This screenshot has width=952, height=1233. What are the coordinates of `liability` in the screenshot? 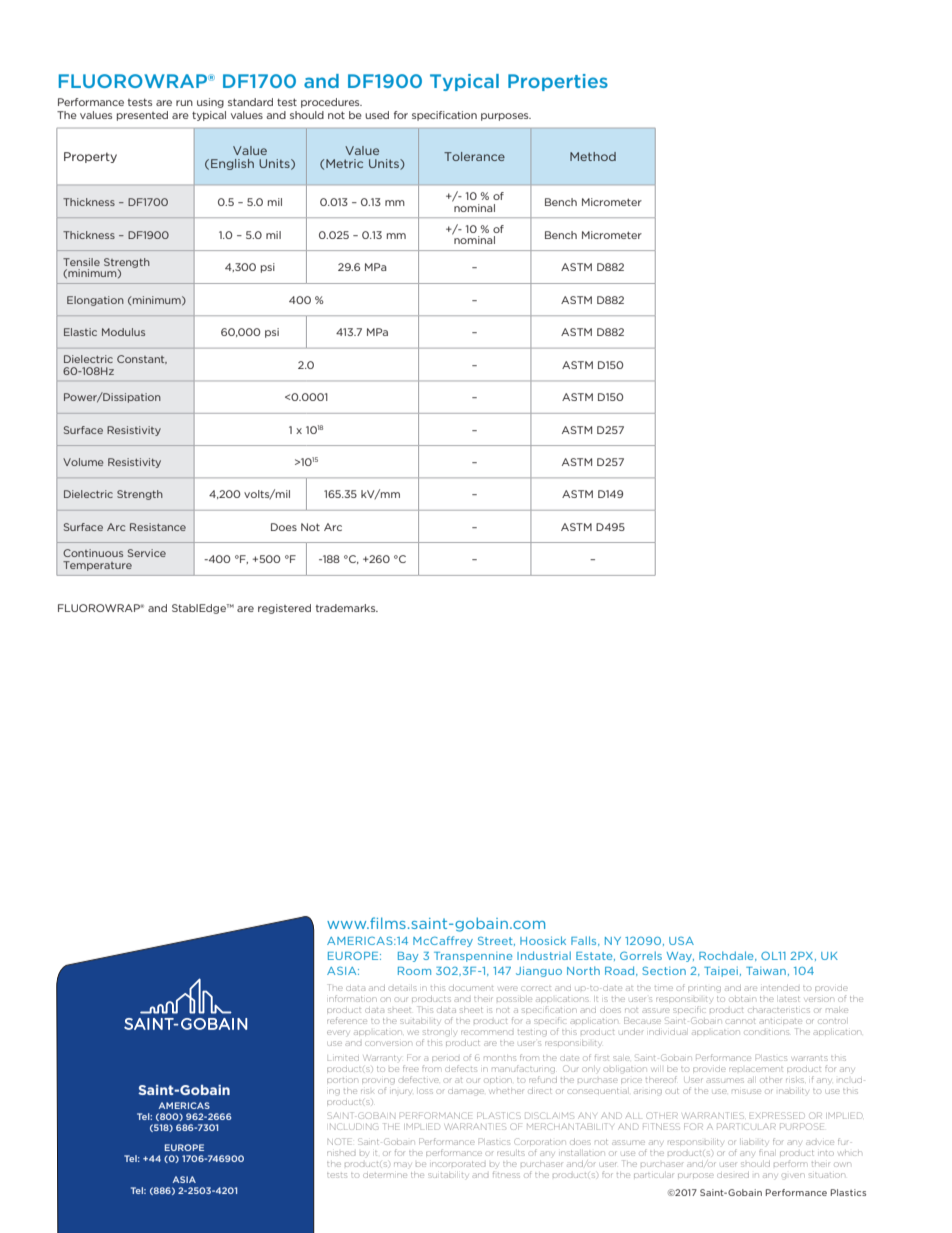 It's located at (756, 1142).
